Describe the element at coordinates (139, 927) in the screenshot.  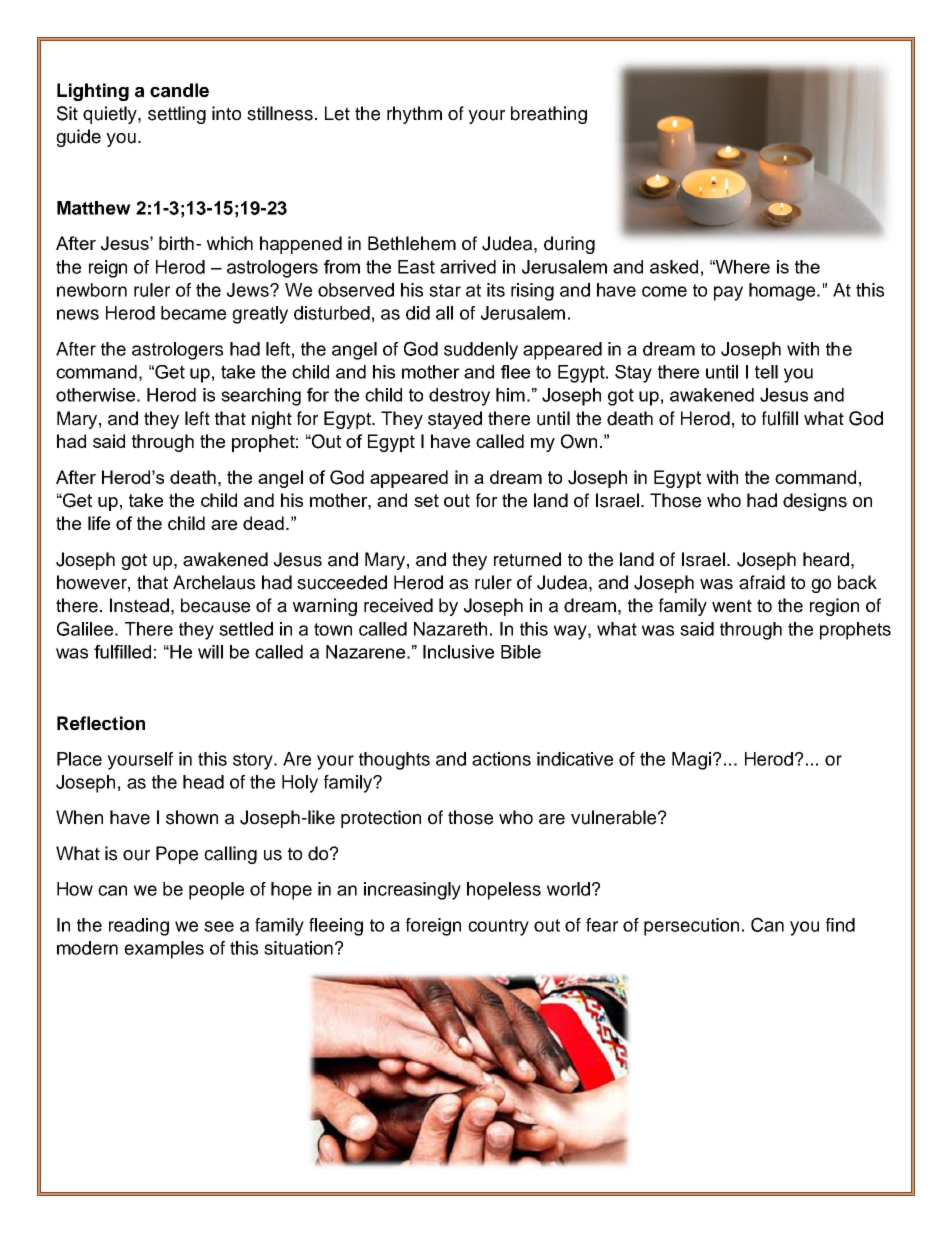
I see `reading` at that location.
